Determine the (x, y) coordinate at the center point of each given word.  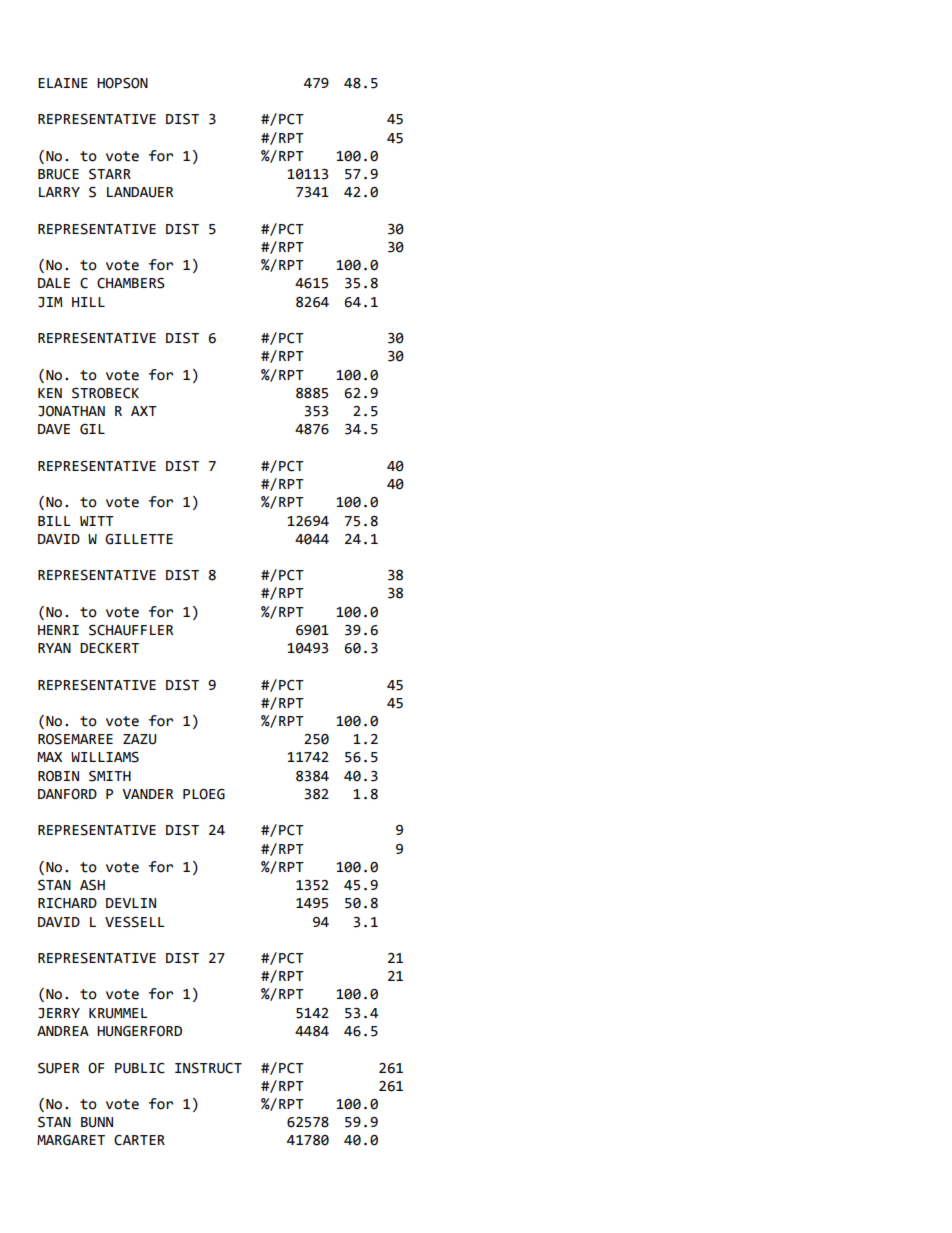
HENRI (58, 630)
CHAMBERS (131, 283)
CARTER (139, 1140)
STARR (110, 174)
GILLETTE (139, 539)
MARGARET (71, 1140)
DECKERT (109, 648)
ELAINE (63, 83)
